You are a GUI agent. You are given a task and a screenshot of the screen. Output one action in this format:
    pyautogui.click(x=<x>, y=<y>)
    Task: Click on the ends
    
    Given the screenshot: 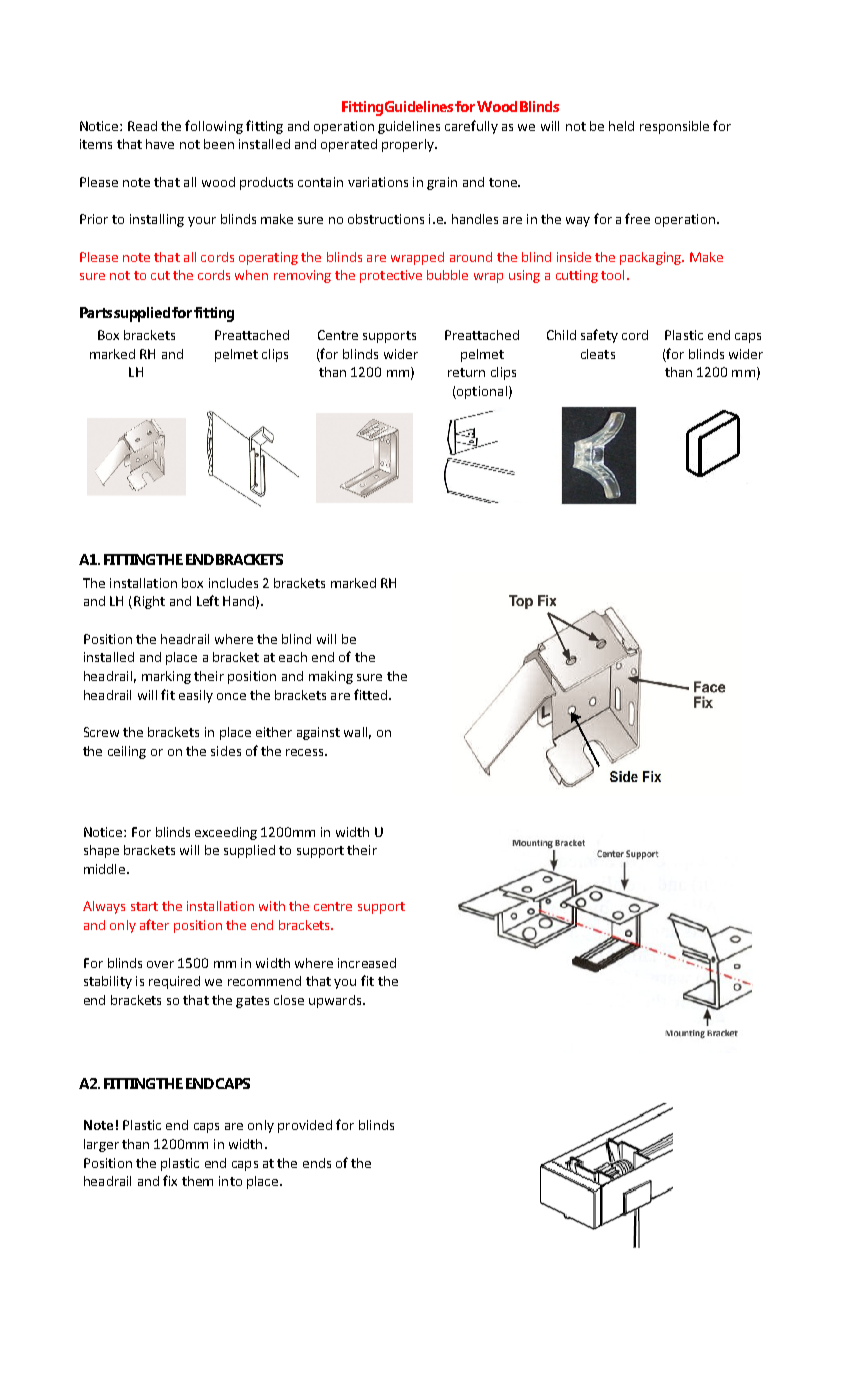 What is the action you would take?
    pyautogui.click(x=317, y=1163)
